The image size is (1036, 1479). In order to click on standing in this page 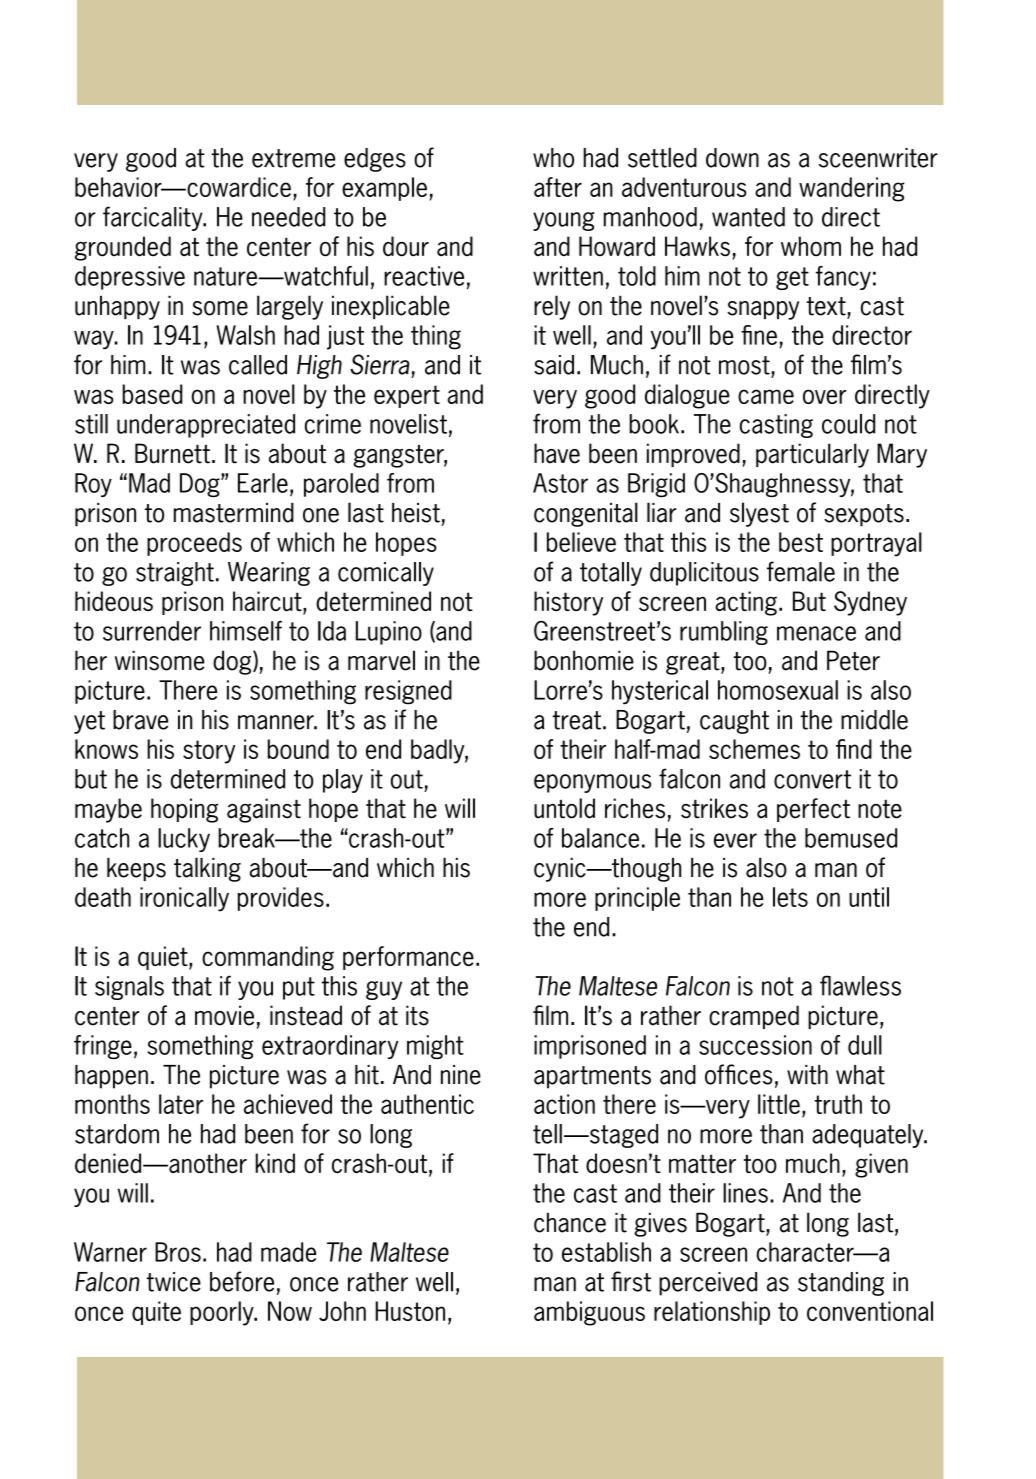, I will do `click(841, 1284)`.
